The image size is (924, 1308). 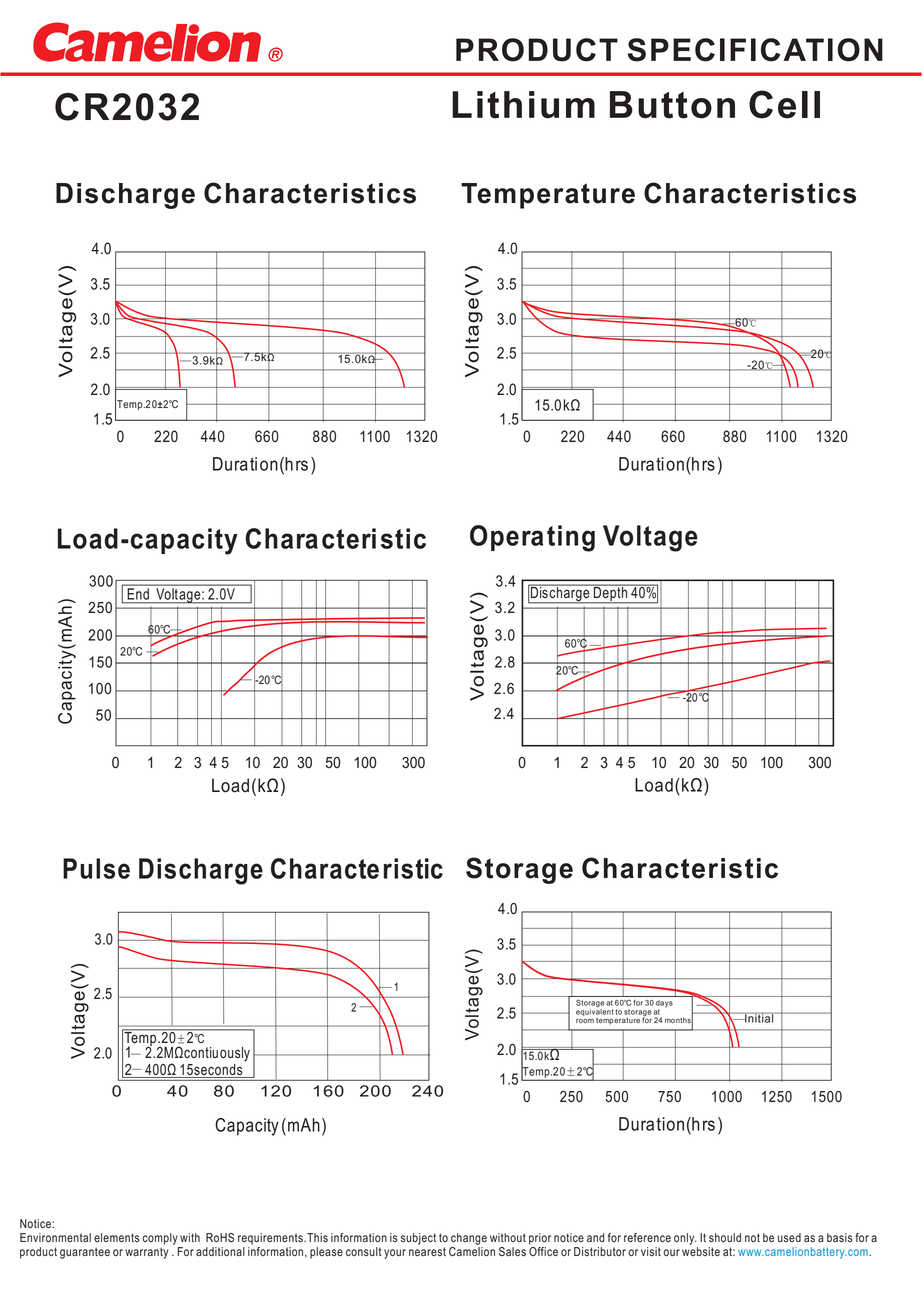 What do you see at coordinates (755, 50) in the screenshot?
I see `SPECIFICATION` at bounding box center [755, 50].
